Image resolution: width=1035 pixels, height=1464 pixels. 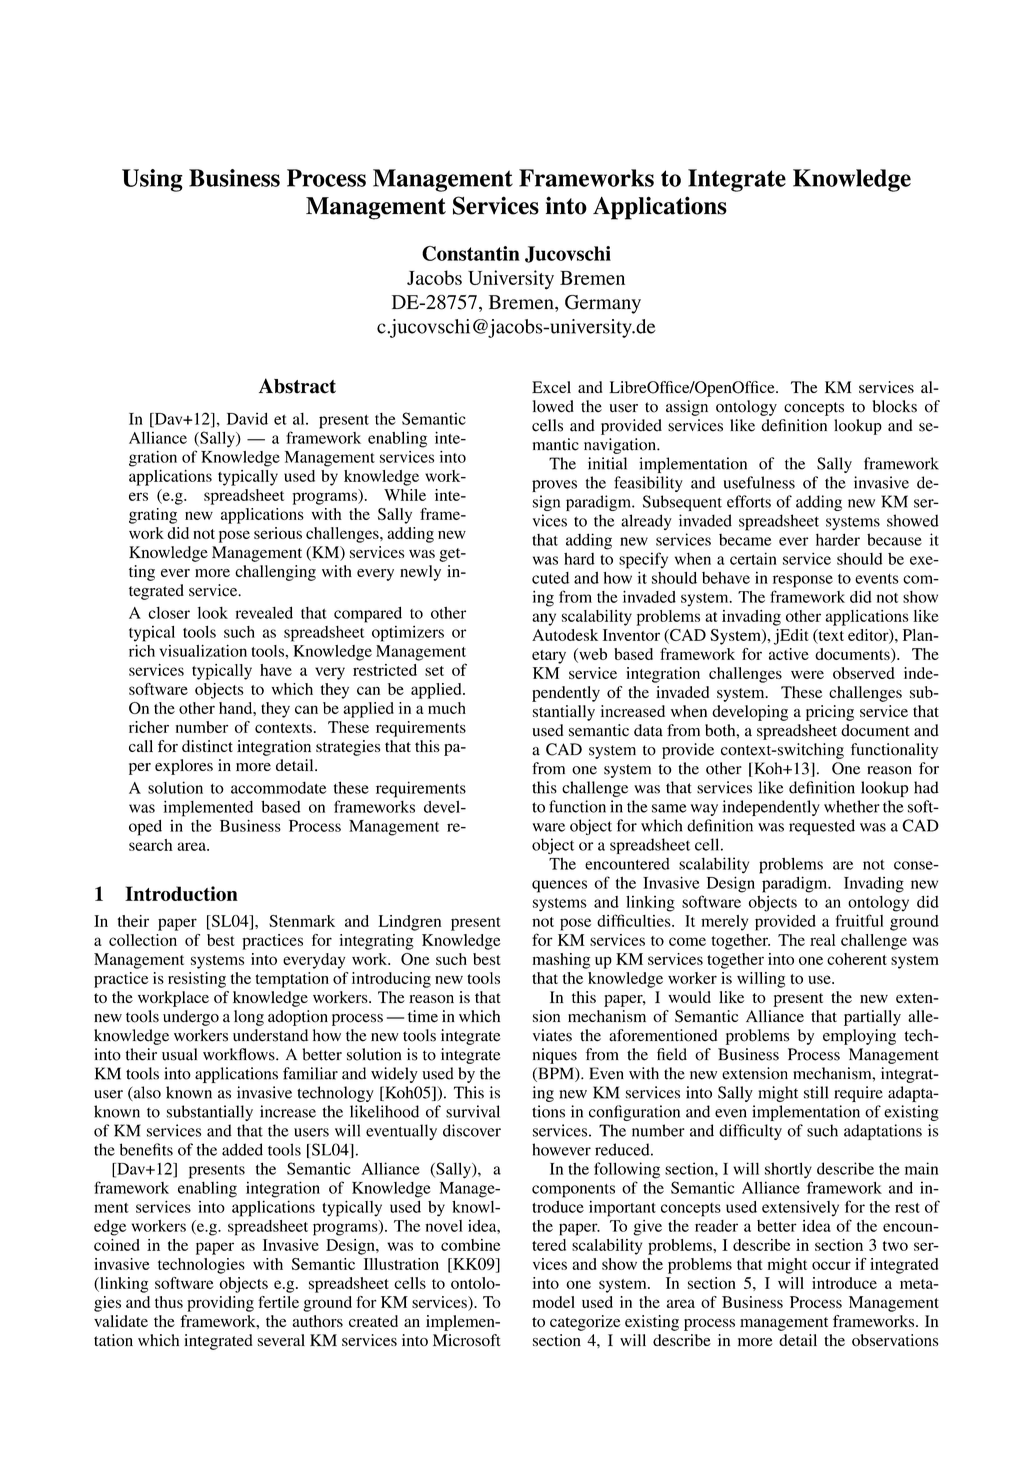 I want to click on categorize, so click(x=585, y=1323).
